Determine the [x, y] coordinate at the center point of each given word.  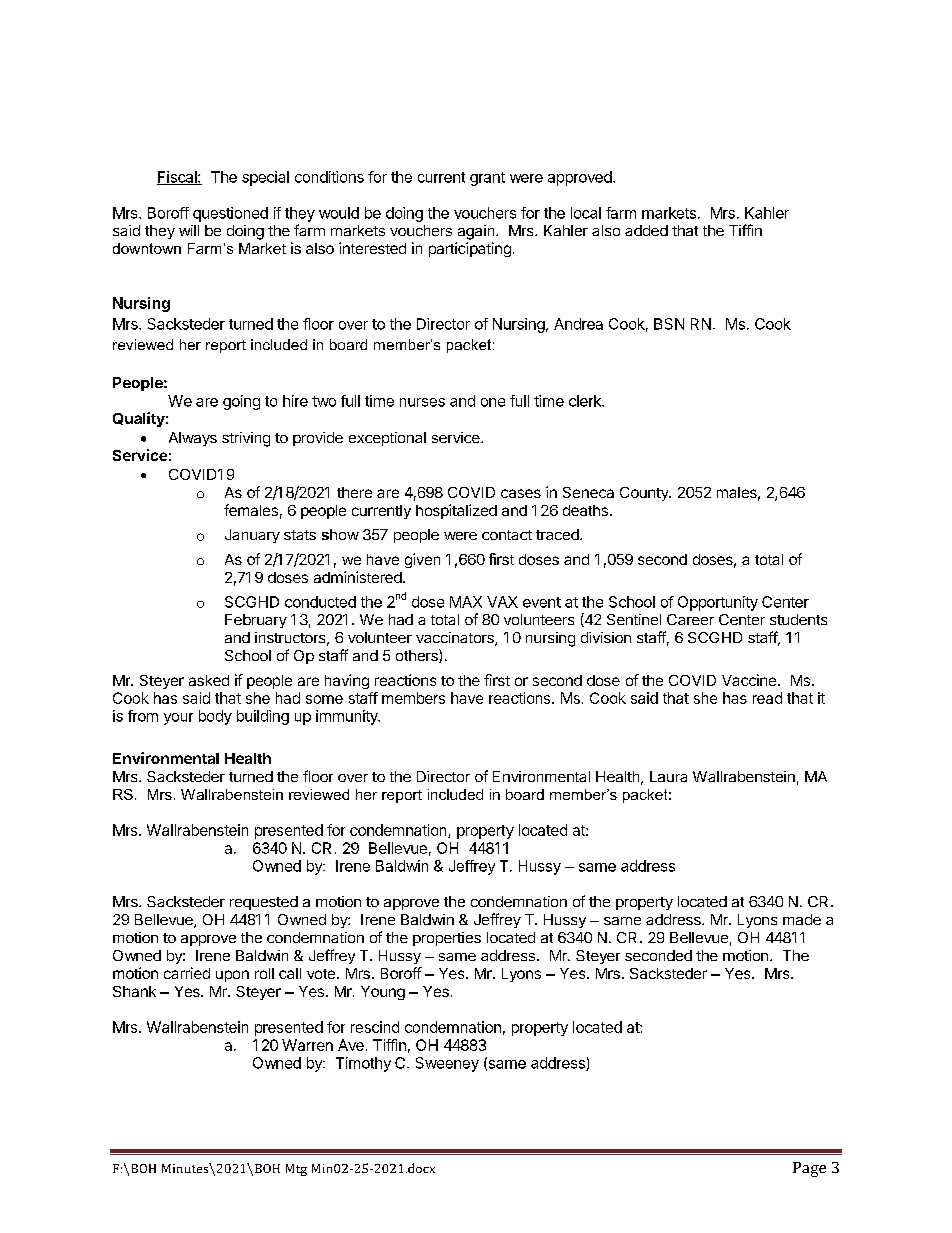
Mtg [296, 1170]
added [646, 230]
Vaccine [750, 680]
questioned [230, 214]
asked [209, 680]
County [645, 494]
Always [193, 439]
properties [447, 939]
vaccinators [456, 639]
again [477, 232]
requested [264, 903]
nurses [422, 402]
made [802, 919]
